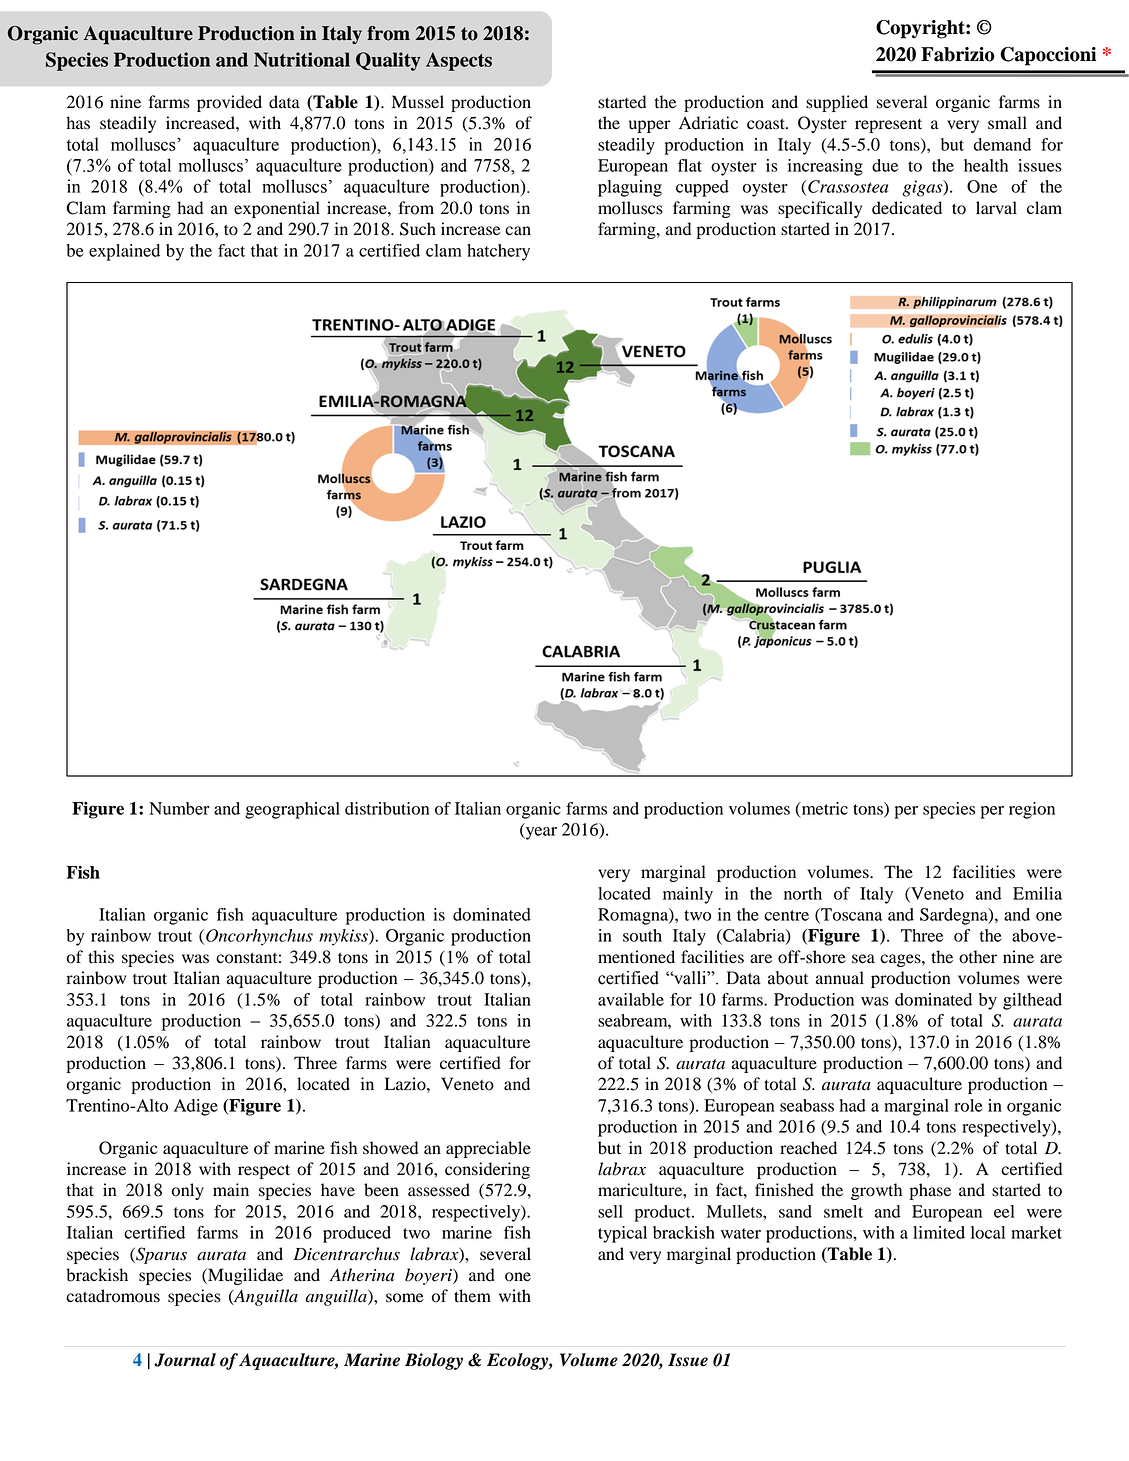 This document has width=1129, height=1461. What do you see at coordinates (179, 808) in the document?
I see `Number` at bounding box center [179, 808].
